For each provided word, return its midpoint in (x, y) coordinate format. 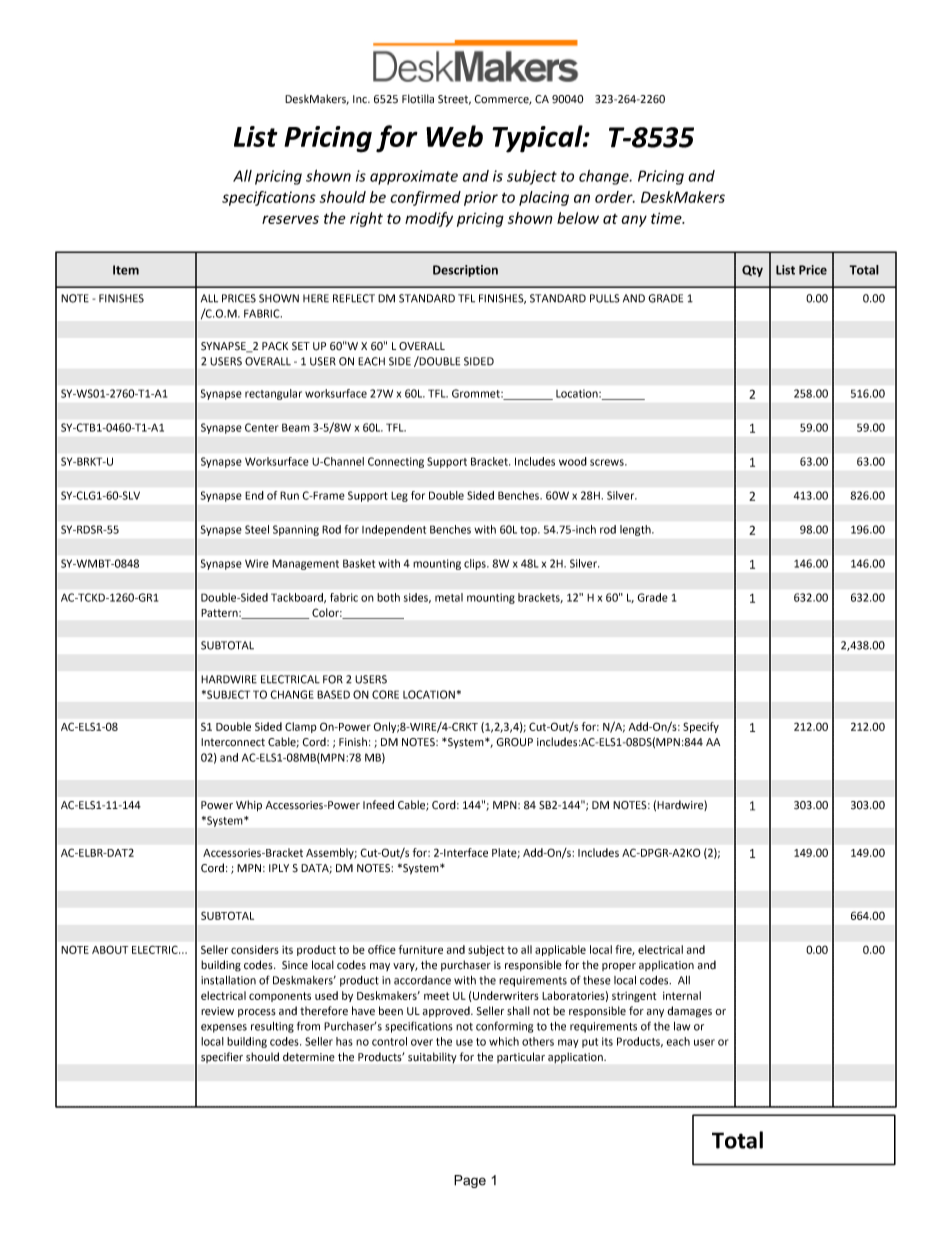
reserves (290, 219)
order (615, 197)
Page (470, 1181)
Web (454, 136)
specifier (222, 1057)
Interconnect (233, 742)
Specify (701, 727)
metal (449, 597)
